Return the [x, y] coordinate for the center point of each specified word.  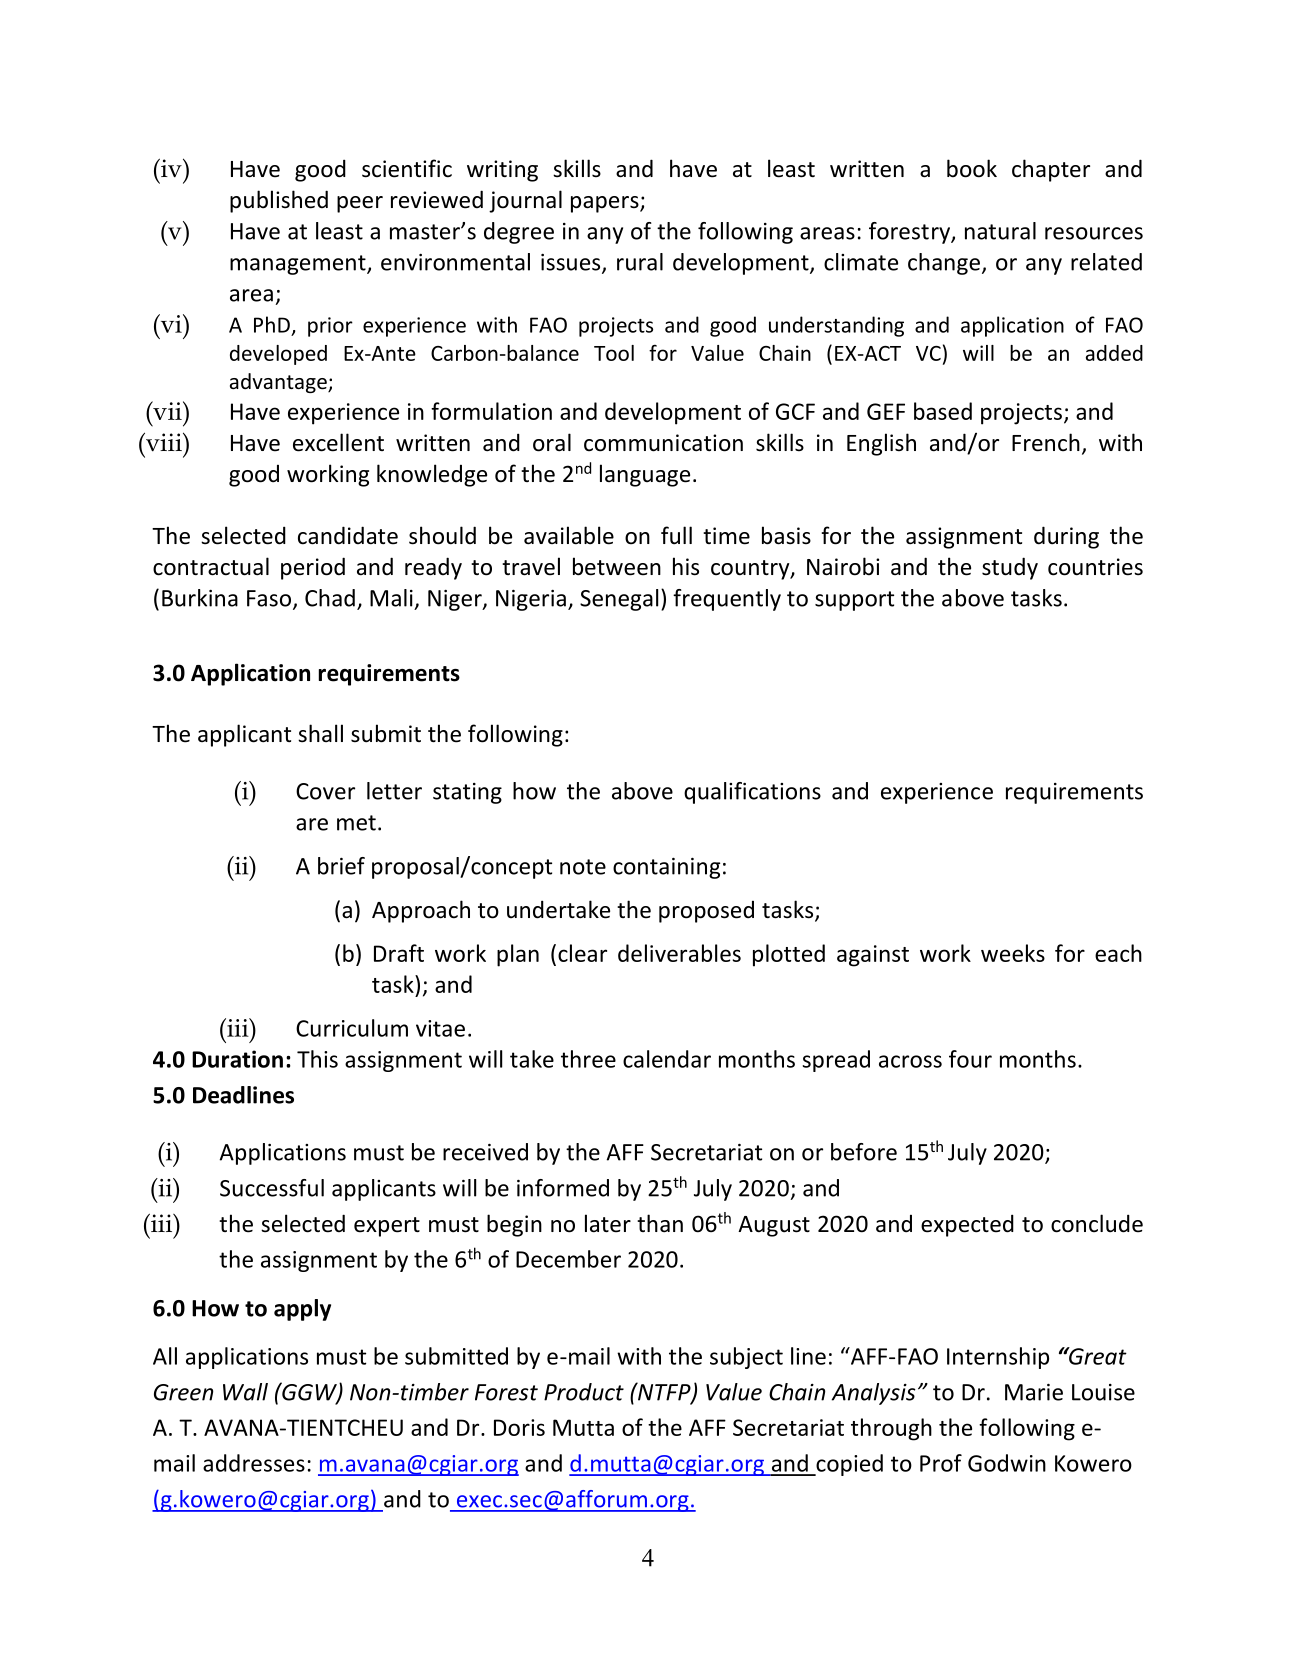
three [588, 1059]
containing [666, 868]
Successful [272, 1188]
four [970, 1059]
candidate [348, 535]
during [1066, 537]
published [279, 201]
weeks [1013, 953]
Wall [245, 1392]
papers [606, 204]
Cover [325, 791]
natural [1000, 231]
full [676, 535]
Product [584, 1392]
